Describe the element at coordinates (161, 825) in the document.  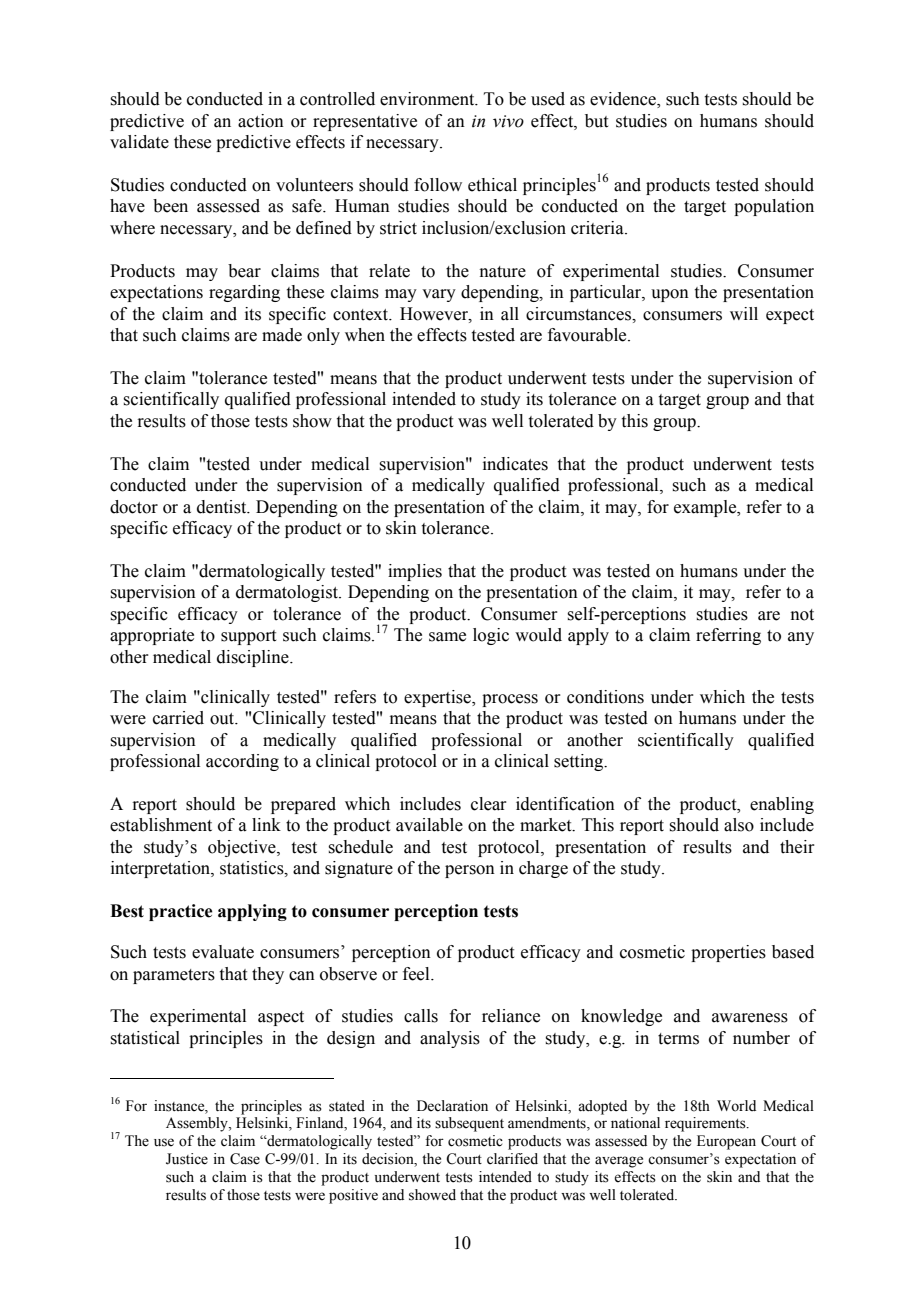
I see `establishment` at that location.
